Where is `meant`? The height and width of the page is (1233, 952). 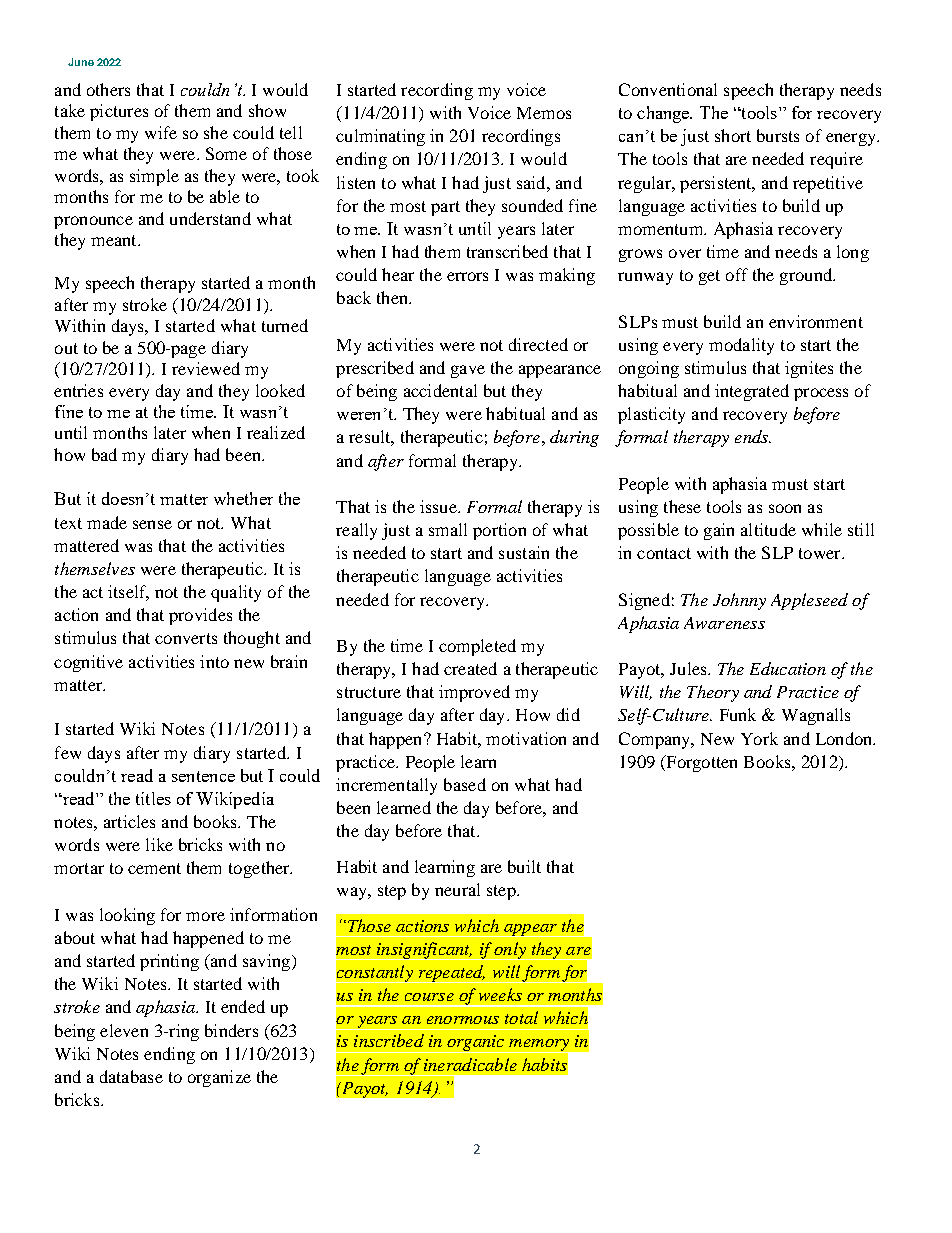 meant is located at coordinates (115, 240).
